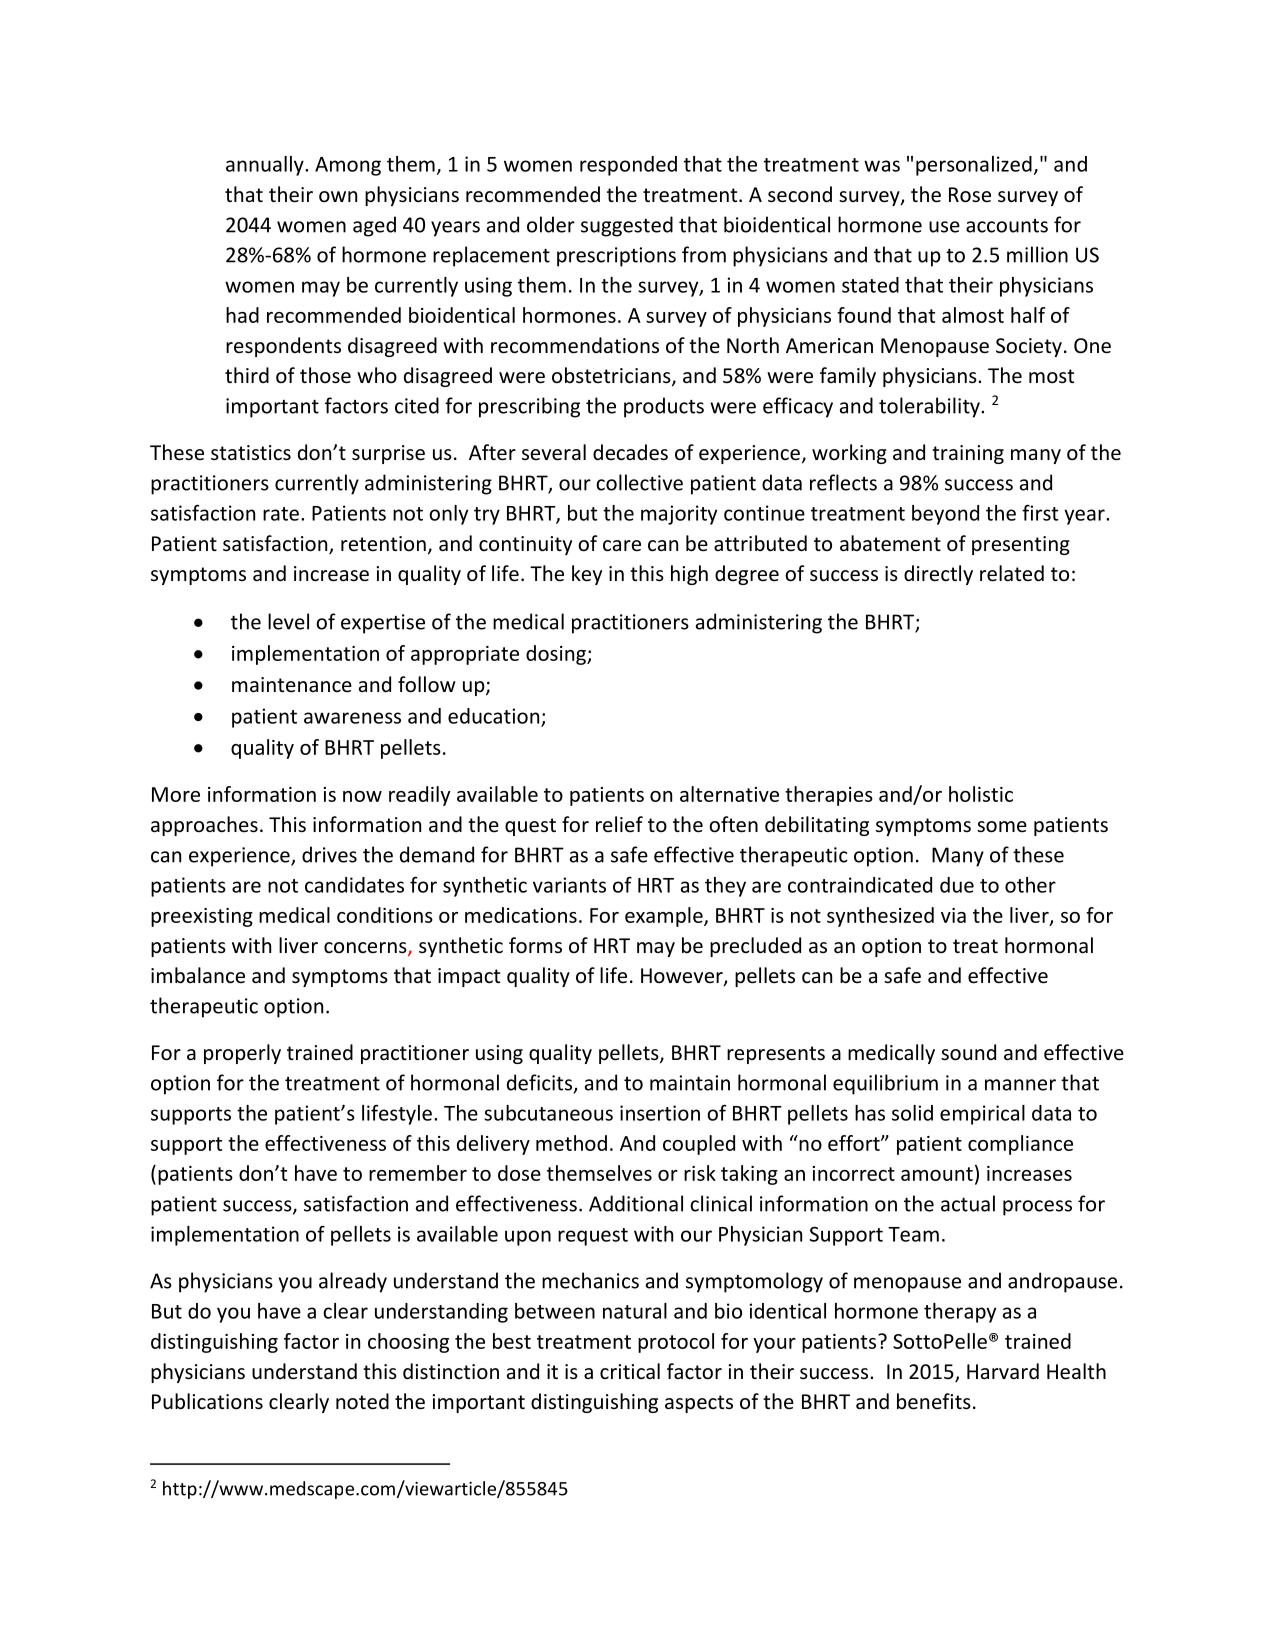 The height and width of the screenshot is (1651, 1275). What do you see at coordinates (938, 575) in the screenshot?
I see `directly` at bounding box center [938, 575].
